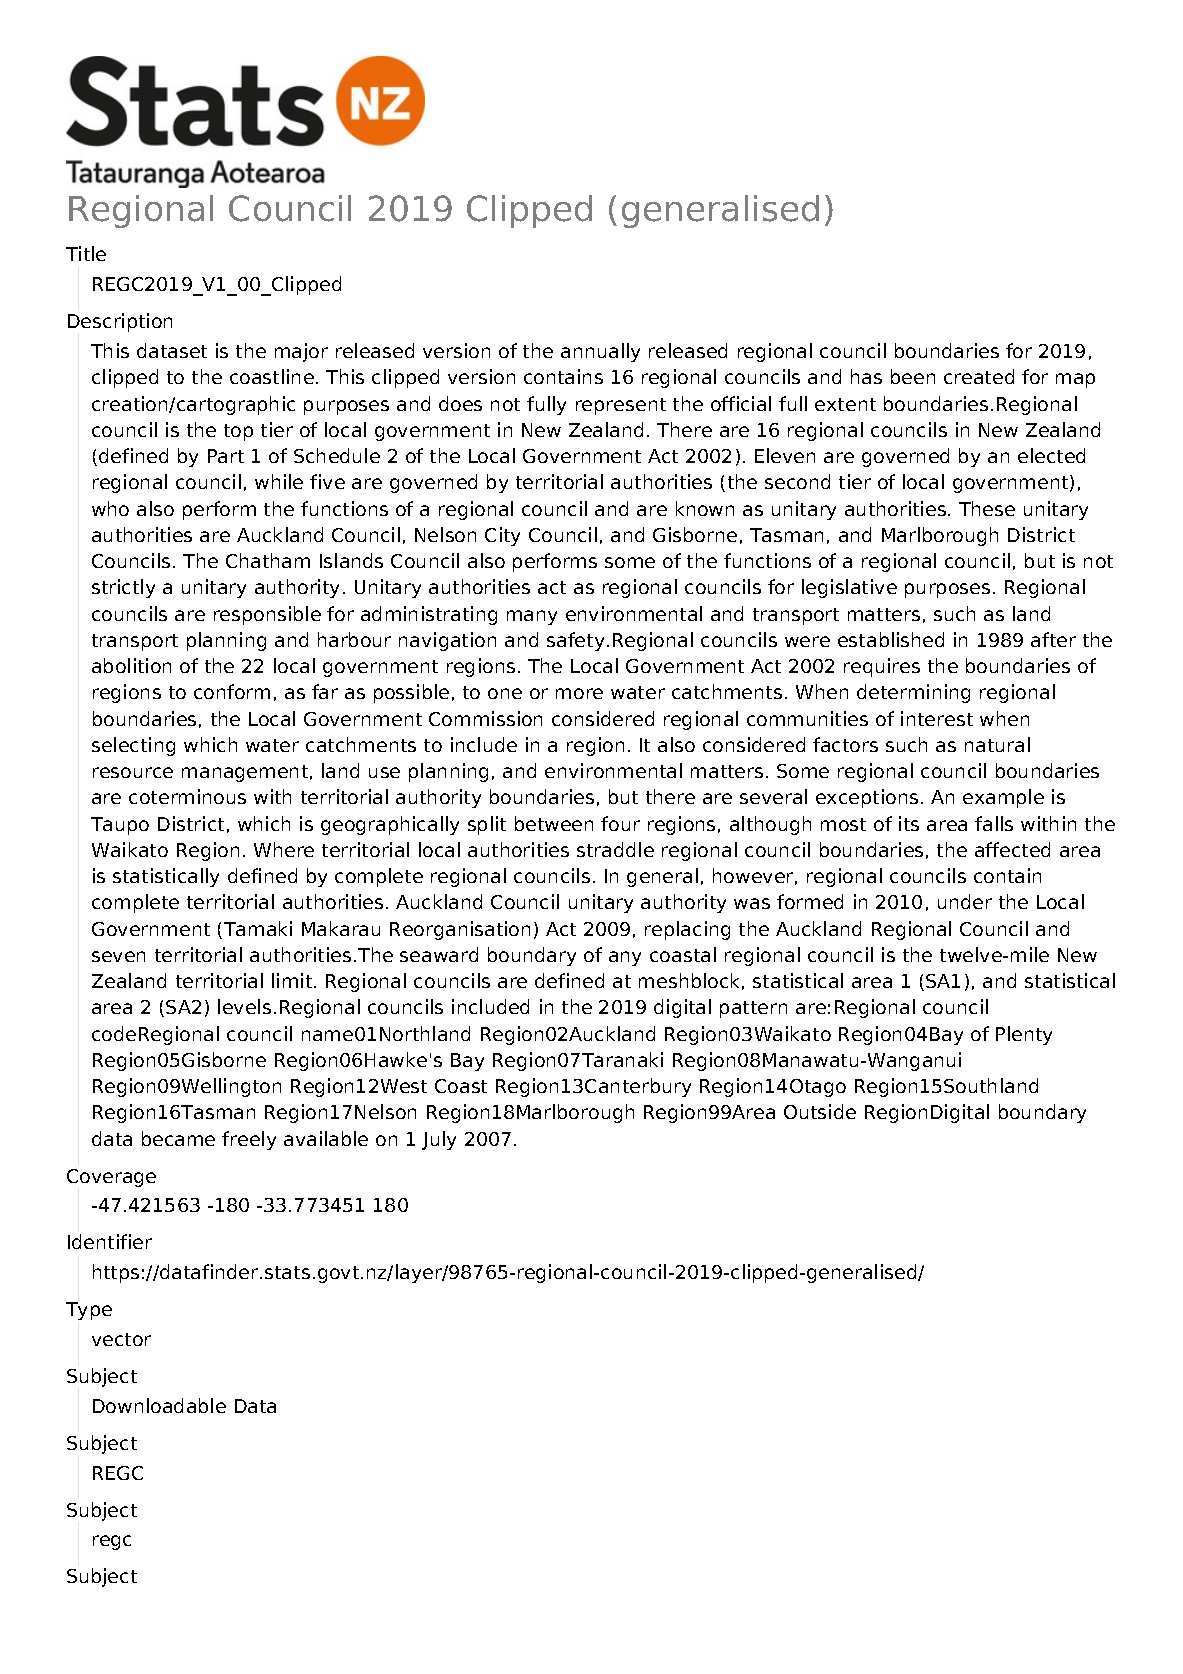 The image size is (1183, 1674). I want to click on became, so click(178, 1138).
